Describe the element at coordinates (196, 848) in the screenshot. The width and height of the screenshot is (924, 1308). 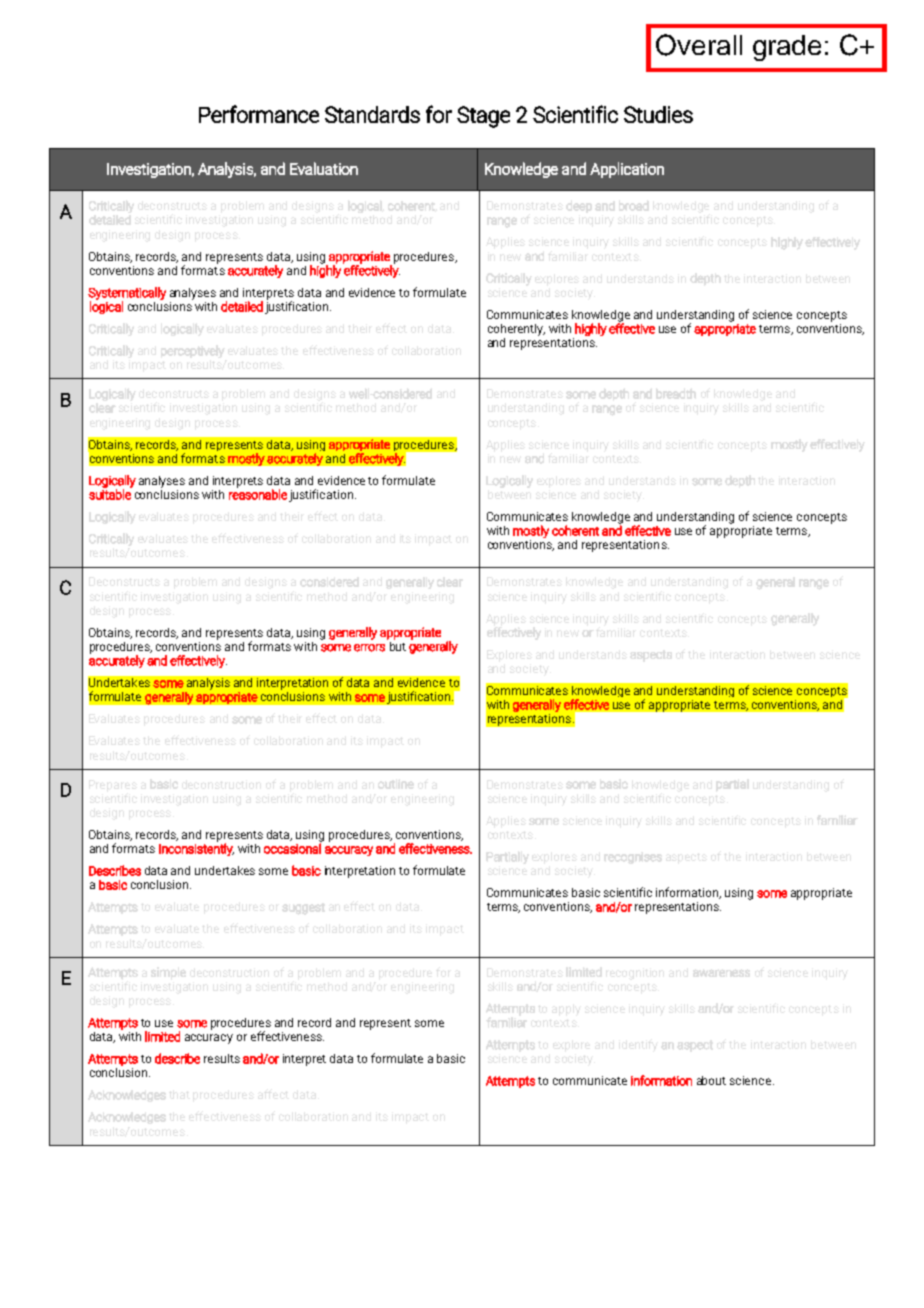
I see `inconsistently` at that location.
